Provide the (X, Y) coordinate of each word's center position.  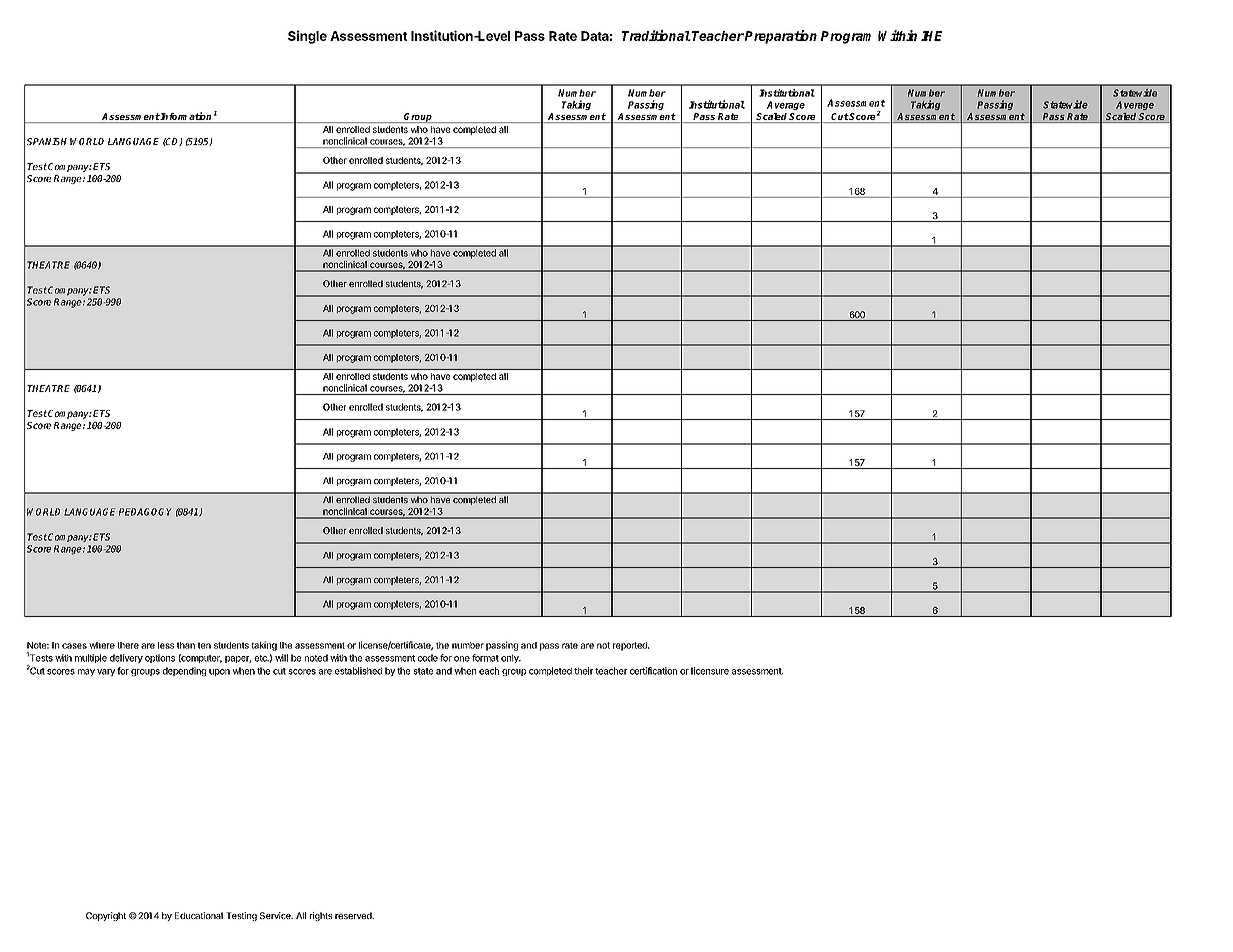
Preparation (780, 37)
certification (653, 671)
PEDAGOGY (145, 512)
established (358, 671)
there (128, 645)
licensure (710, 671)
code (428, 658)
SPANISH (47, 141)
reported (631, 646)
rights (321, 916)
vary (106, 672)
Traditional (656, 35)
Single (307, 37)
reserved (354, 915)
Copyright (106, 916)
